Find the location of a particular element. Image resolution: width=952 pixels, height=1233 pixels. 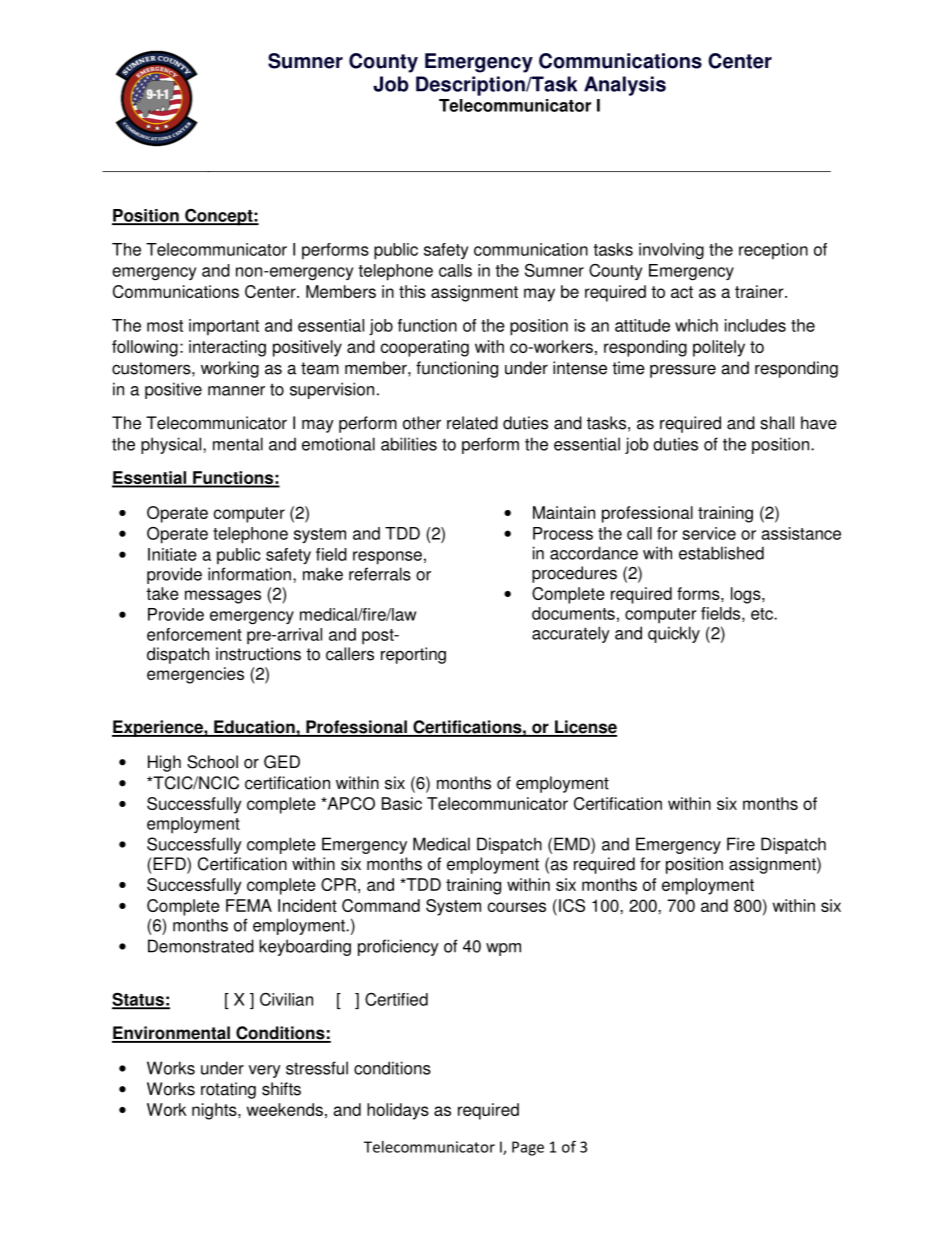

important is located at coordinates (224, 327).
